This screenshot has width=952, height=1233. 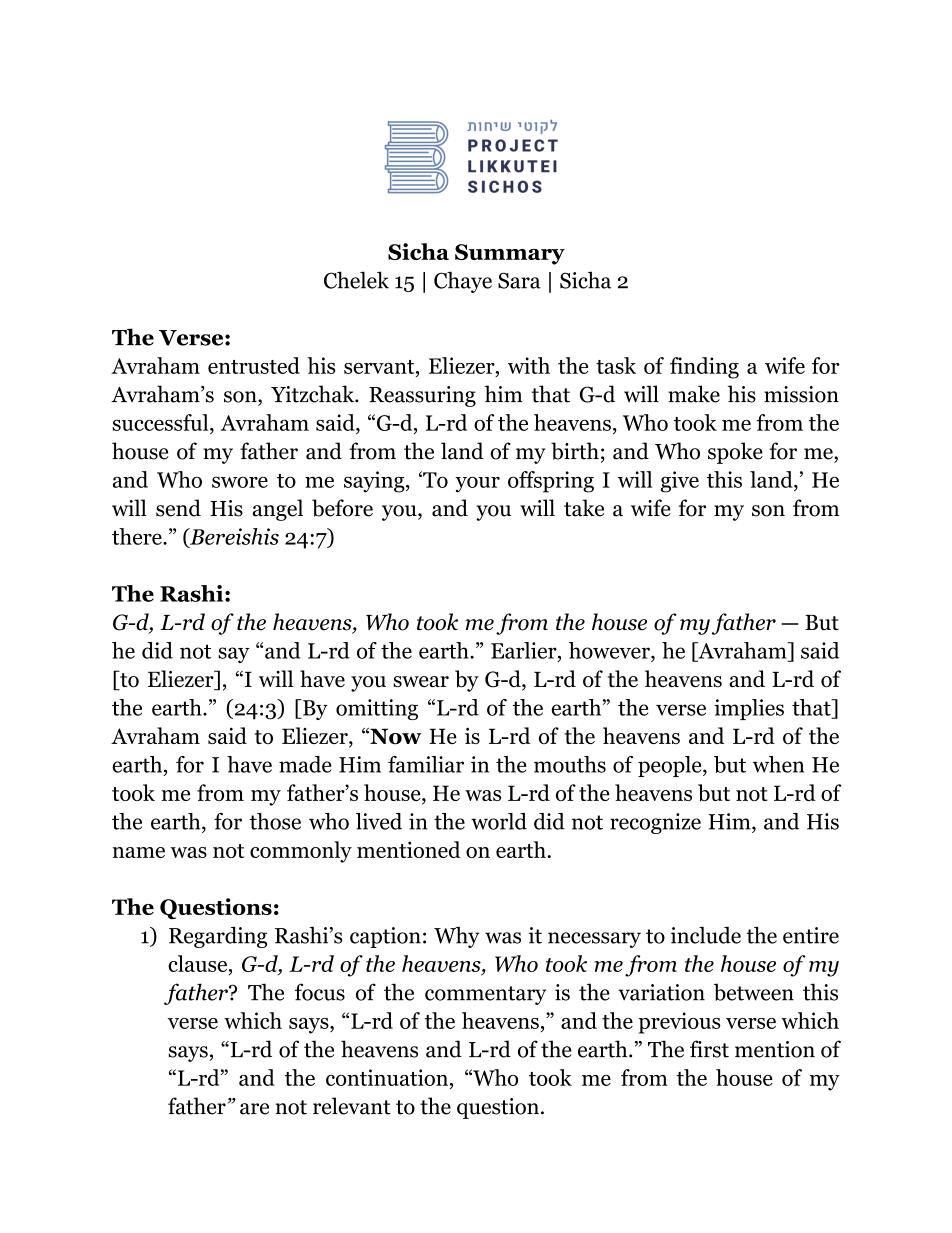 What do you see at coordinates (704, 368) in the screenshot?
I see `finding` at bounding box center [704, 368].
